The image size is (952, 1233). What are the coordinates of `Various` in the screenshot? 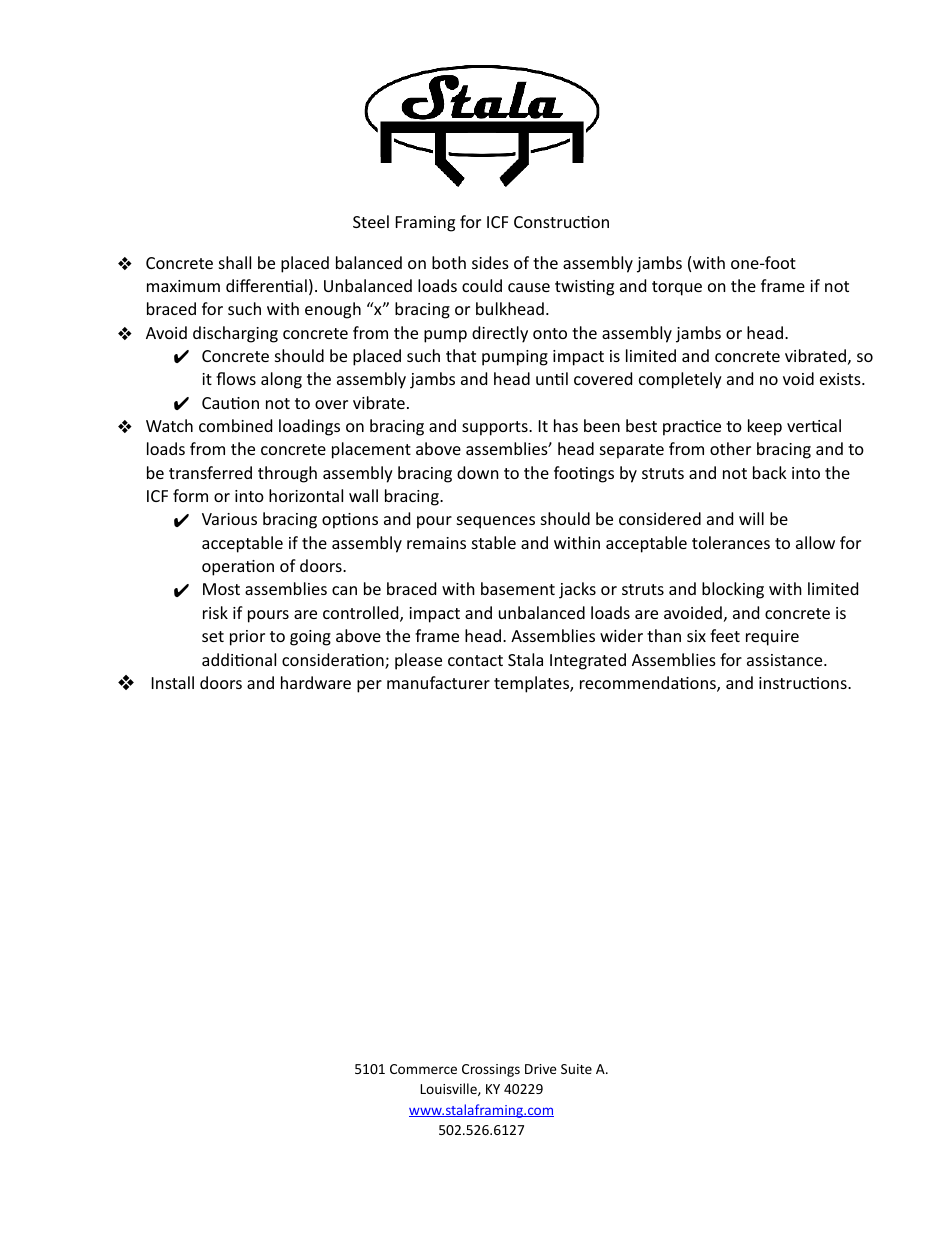 It's located at (229, 519).
